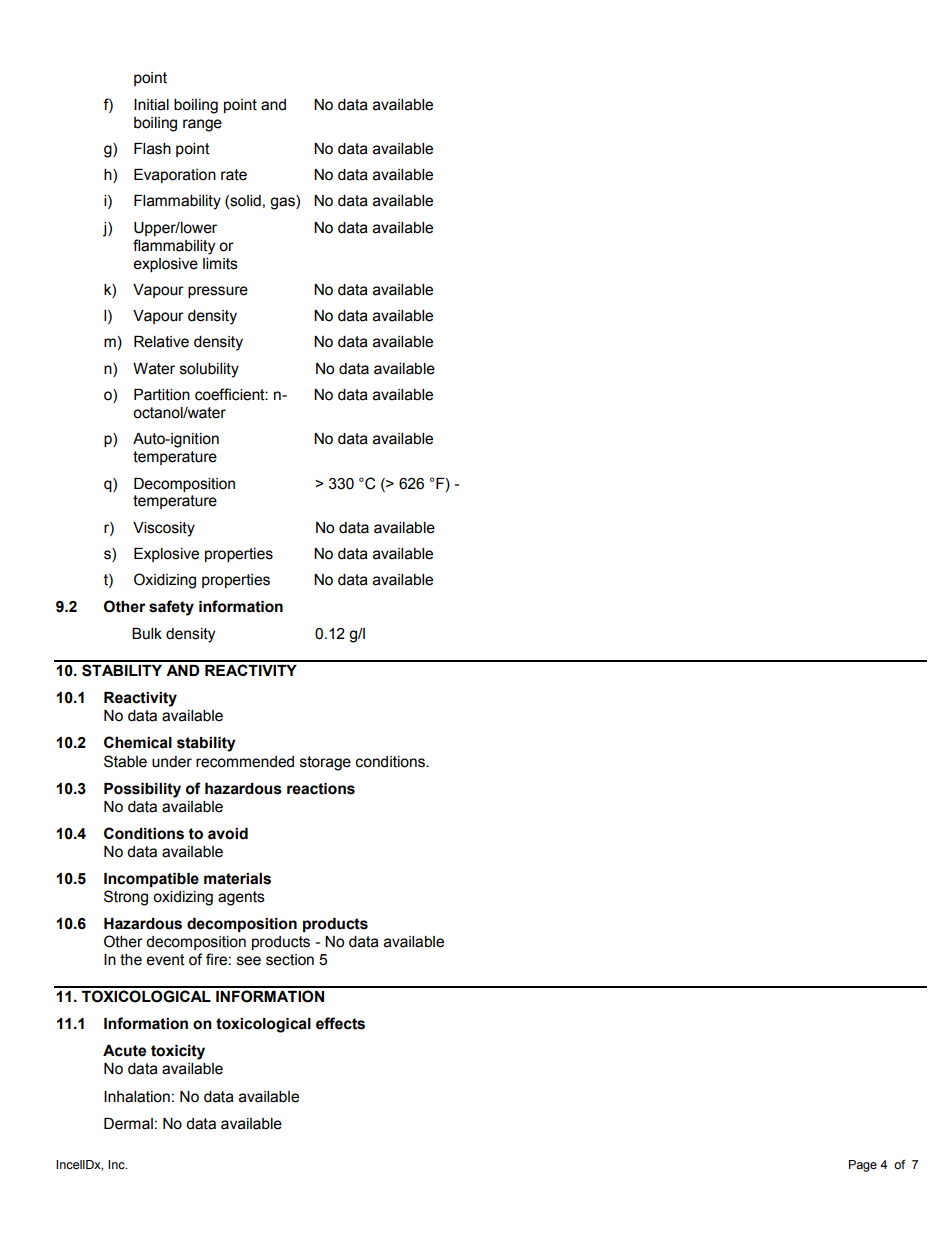  Describe the element at coordinates (220, 264) in the screenshot. I see `limits` at that location.
